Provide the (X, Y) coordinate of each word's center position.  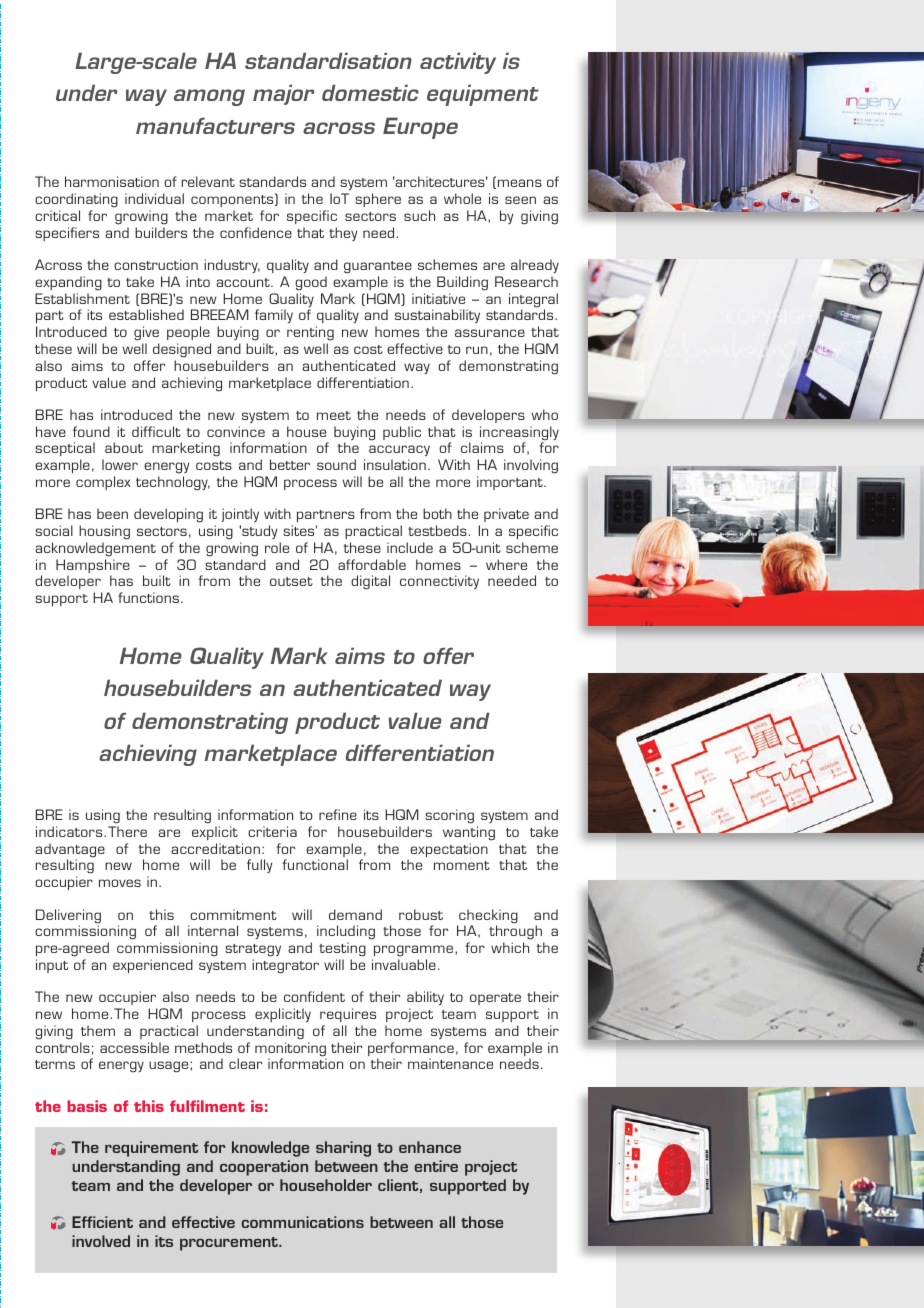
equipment (483, 95)
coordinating (76, 200)
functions (150, 597)
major (283, 94)
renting (310, 333)
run (477, 350)
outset (291, 581)
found (91, 431)
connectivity (439, 582)
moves (120, 883)
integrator (285, 966)
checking (487, 917)
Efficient (102, 1222)
